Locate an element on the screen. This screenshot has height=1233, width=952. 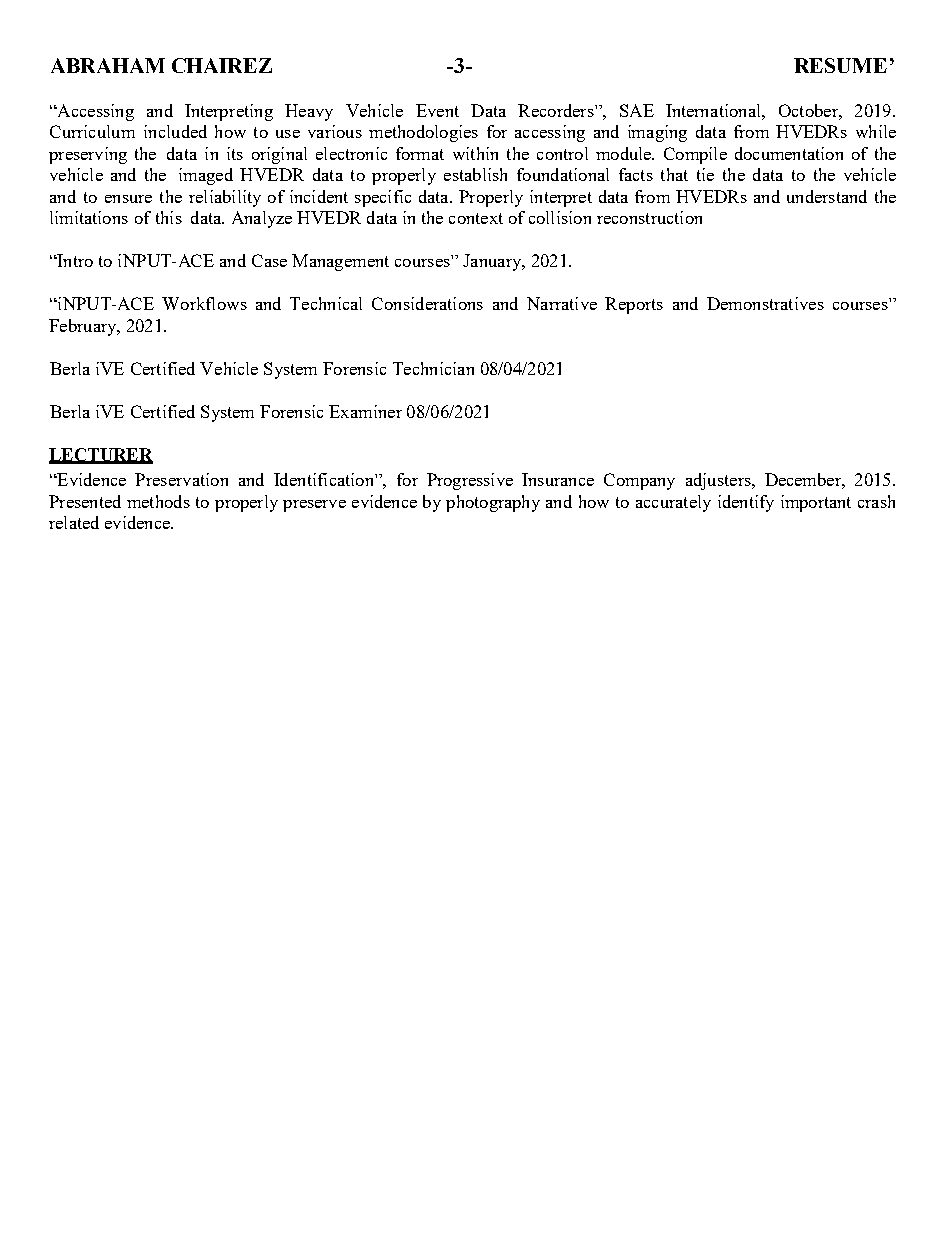
October is located at coordinates (809, 110).
